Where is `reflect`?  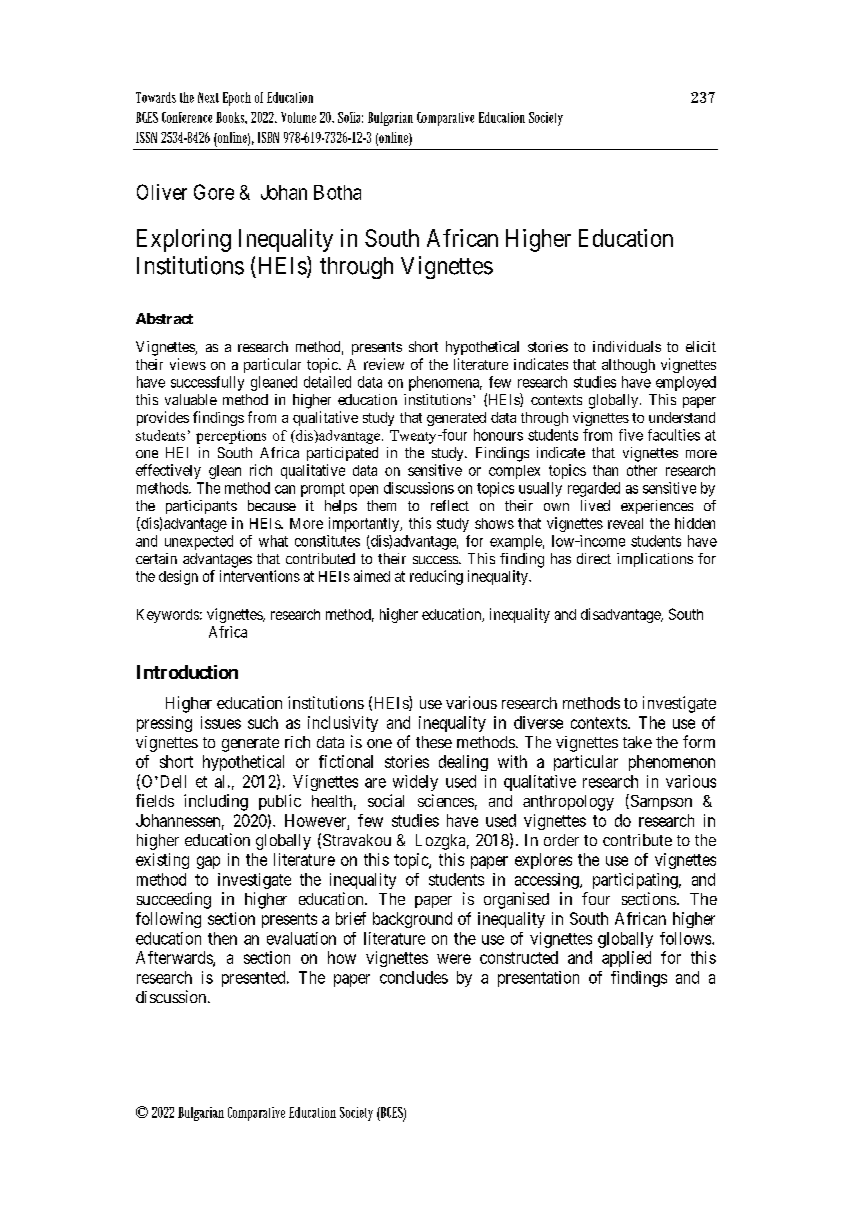
reflect is located at coordinates (450, 505).
